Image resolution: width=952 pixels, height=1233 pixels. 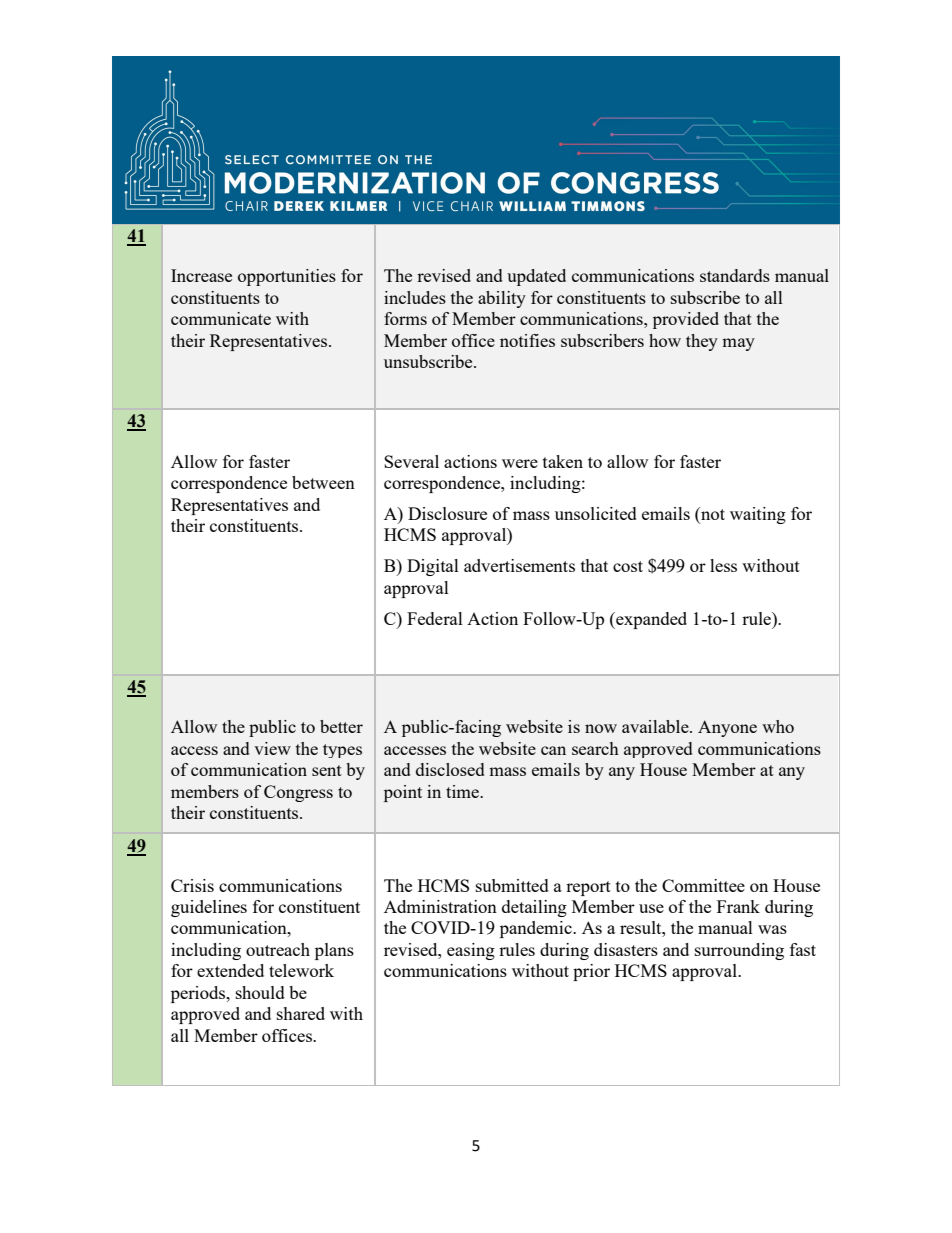 What do you see at coordinates (502, 299) in the screenshot?
I see `ability` at bounding box center [502, 299].
